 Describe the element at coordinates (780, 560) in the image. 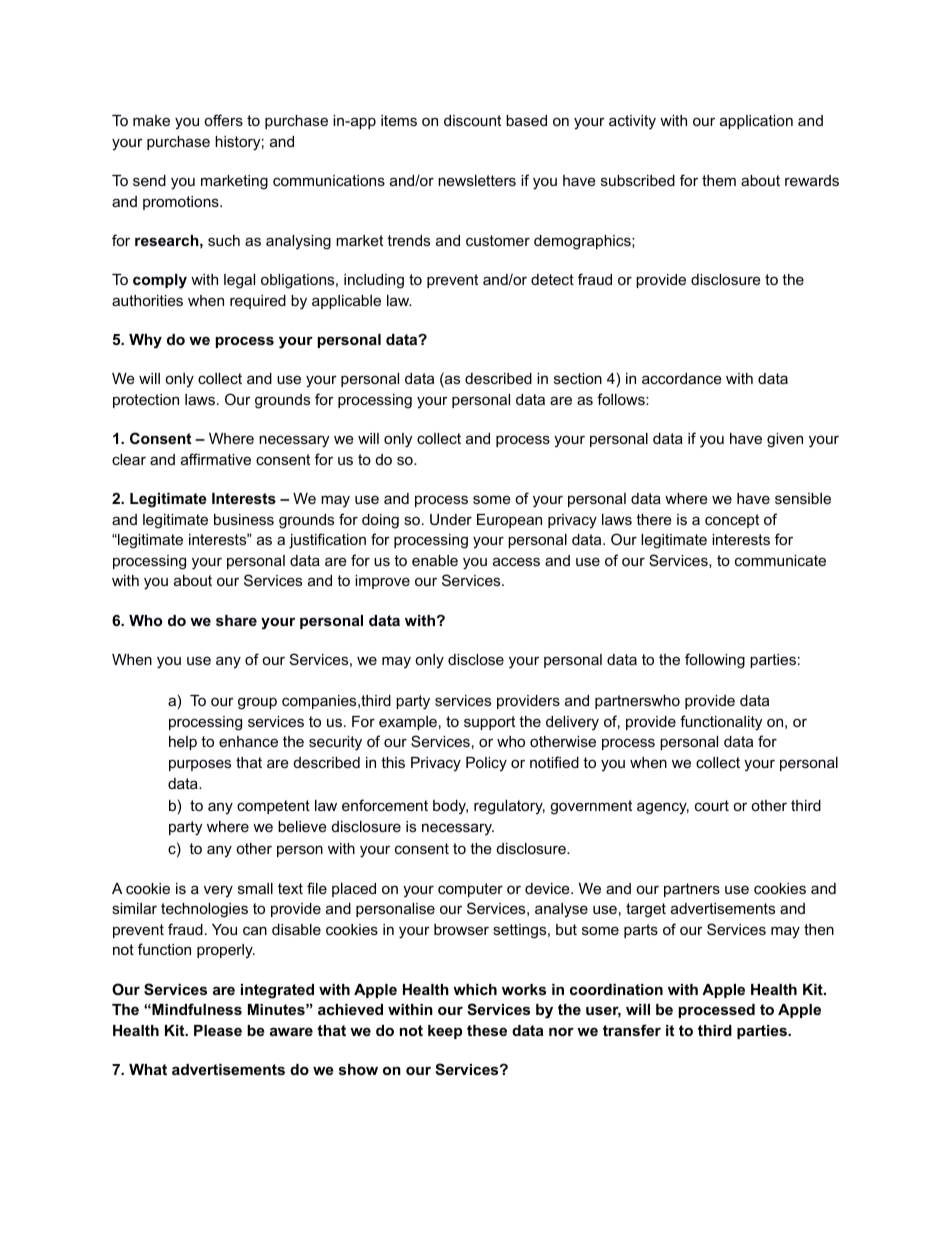

I see `communicate` at that location.
